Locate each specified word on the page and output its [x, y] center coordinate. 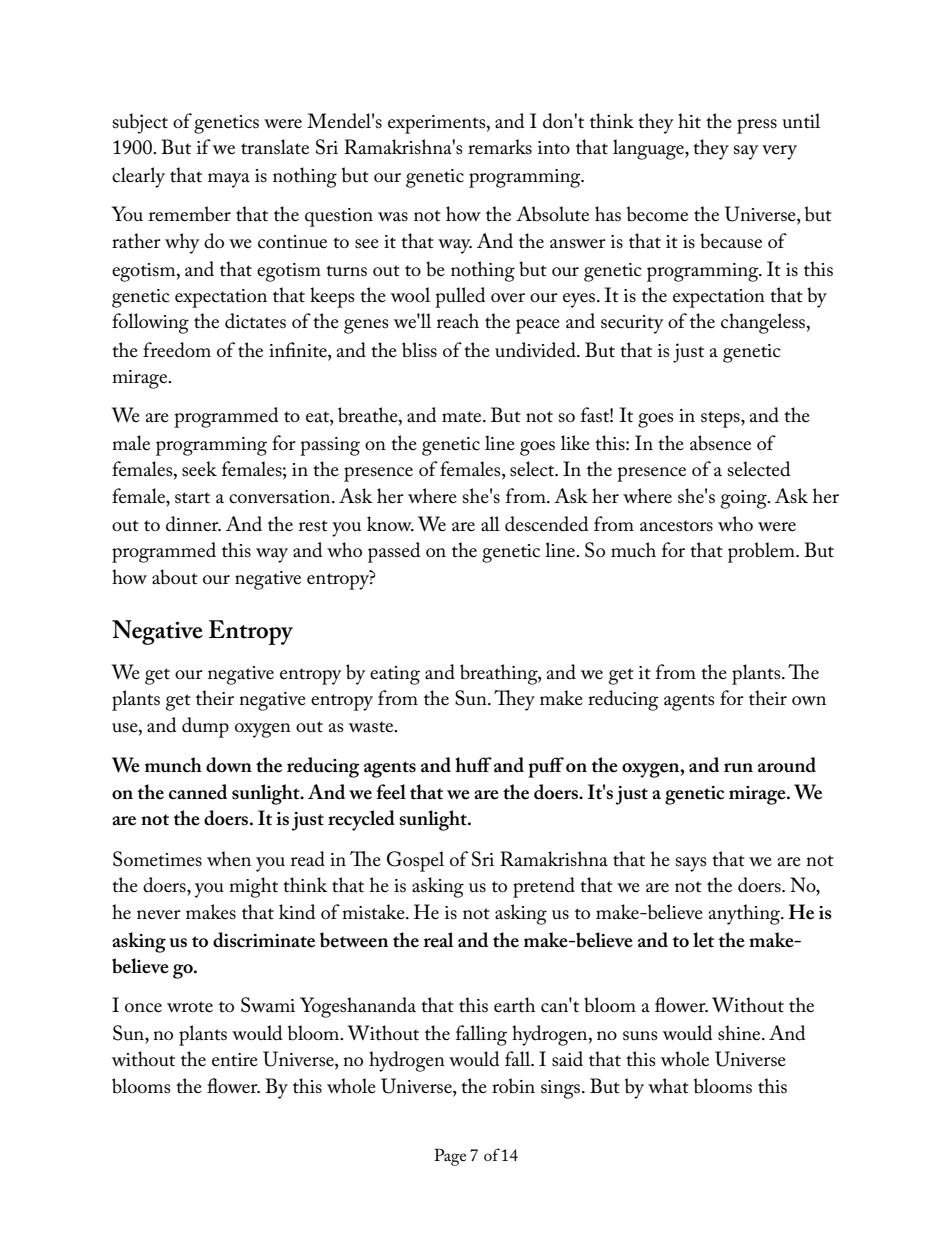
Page [450, 1157]
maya [229, 180]
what [668, 1085]
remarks [500, 147]
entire [235, 1060]
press [757, 126]
